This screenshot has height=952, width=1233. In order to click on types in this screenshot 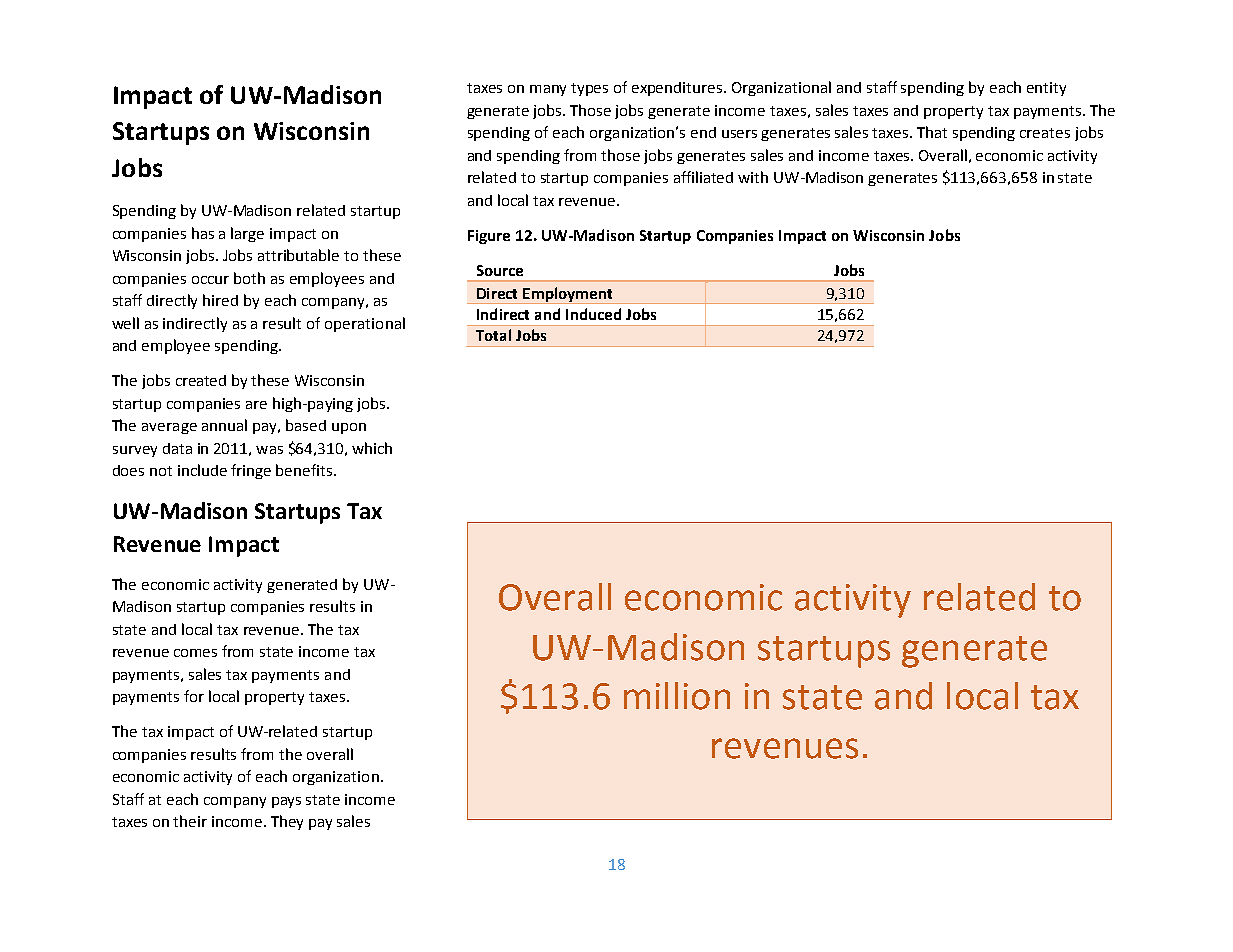, I will do `click(589, 89)`.
